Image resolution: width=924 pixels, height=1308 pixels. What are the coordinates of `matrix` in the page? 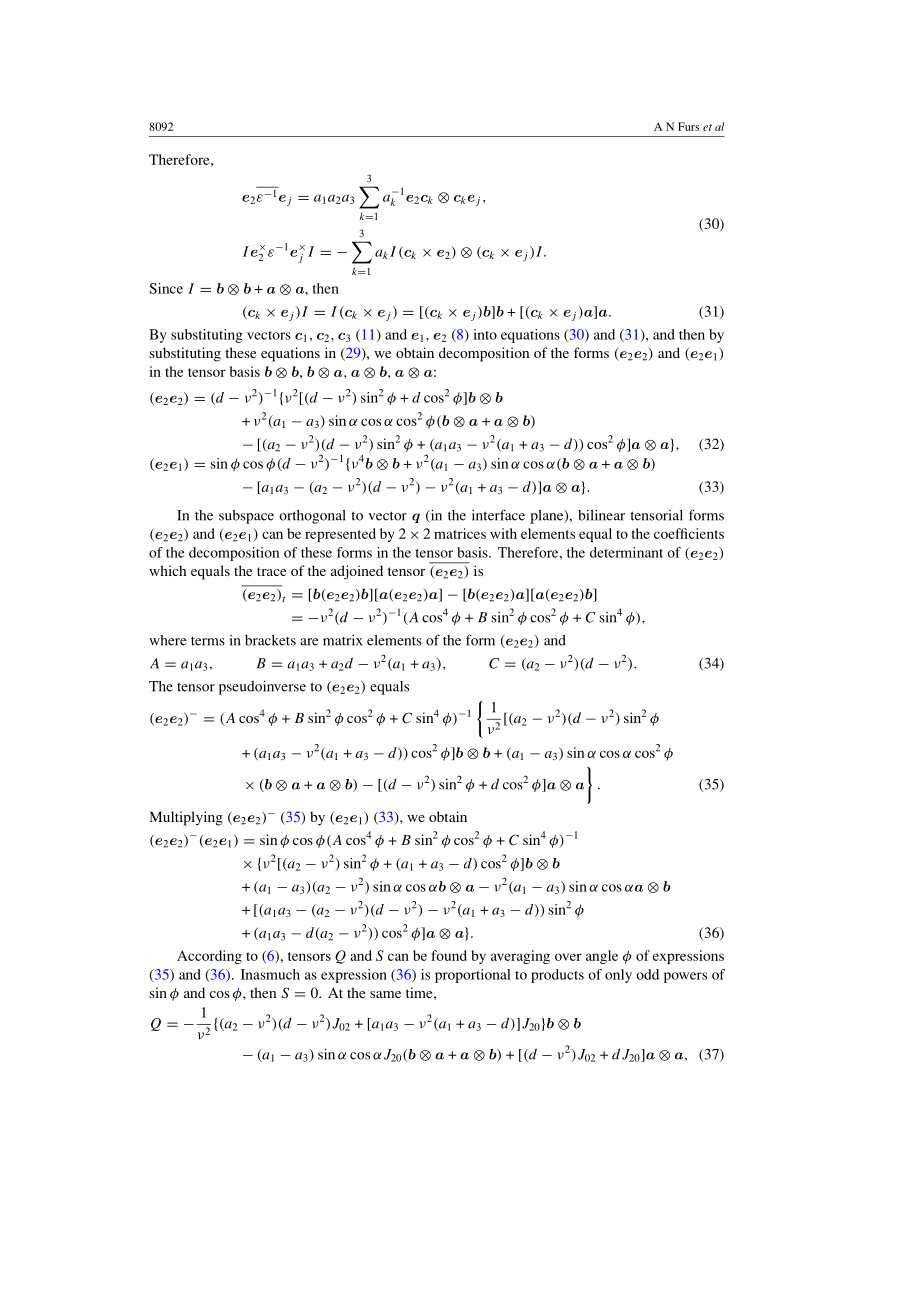 It's located at (343, 640).
